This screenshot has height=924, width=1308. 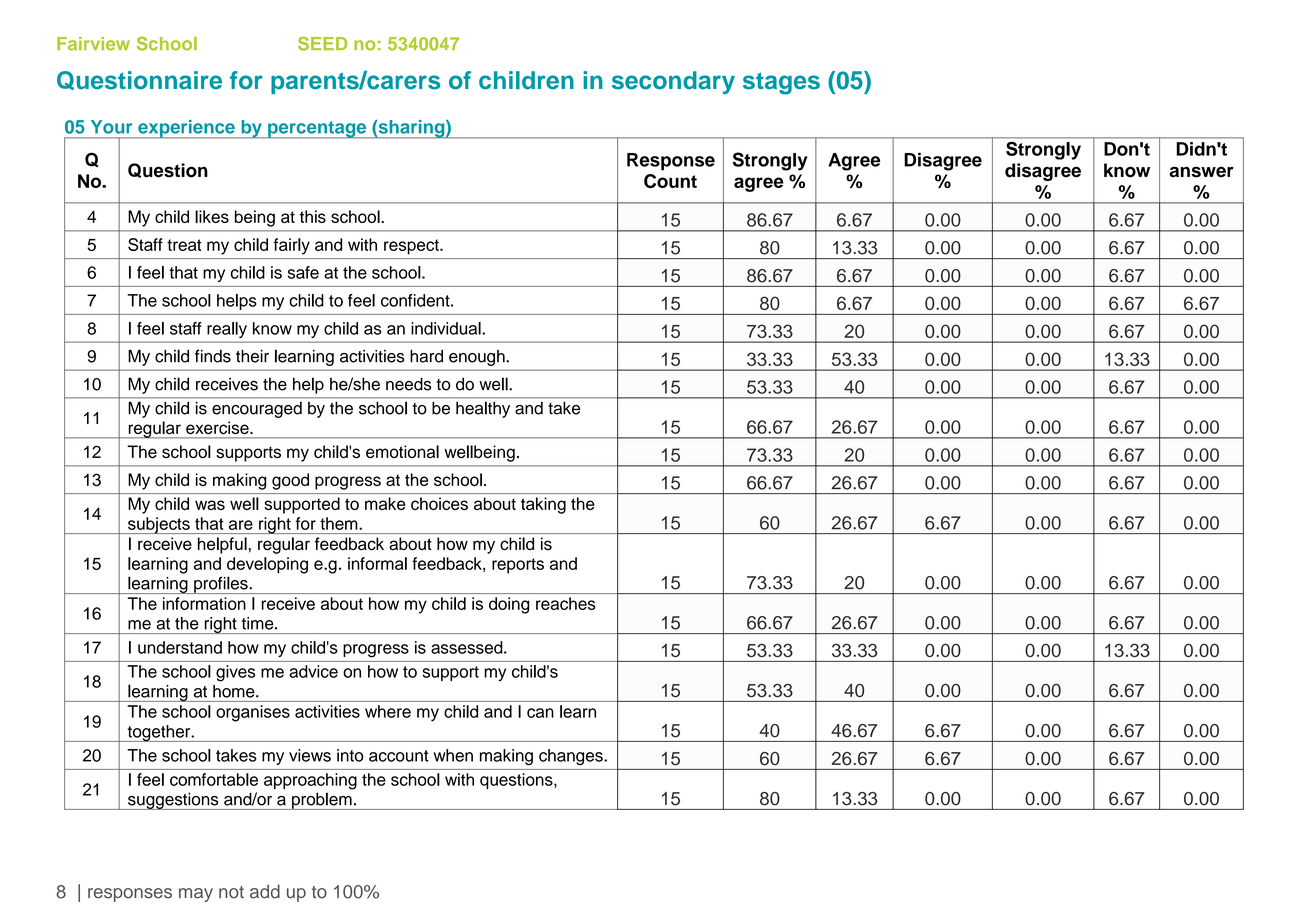 What do you see at coordinates (322, 44) in the screenshot?
I see `SEED` at bounding box center [322, 44].
